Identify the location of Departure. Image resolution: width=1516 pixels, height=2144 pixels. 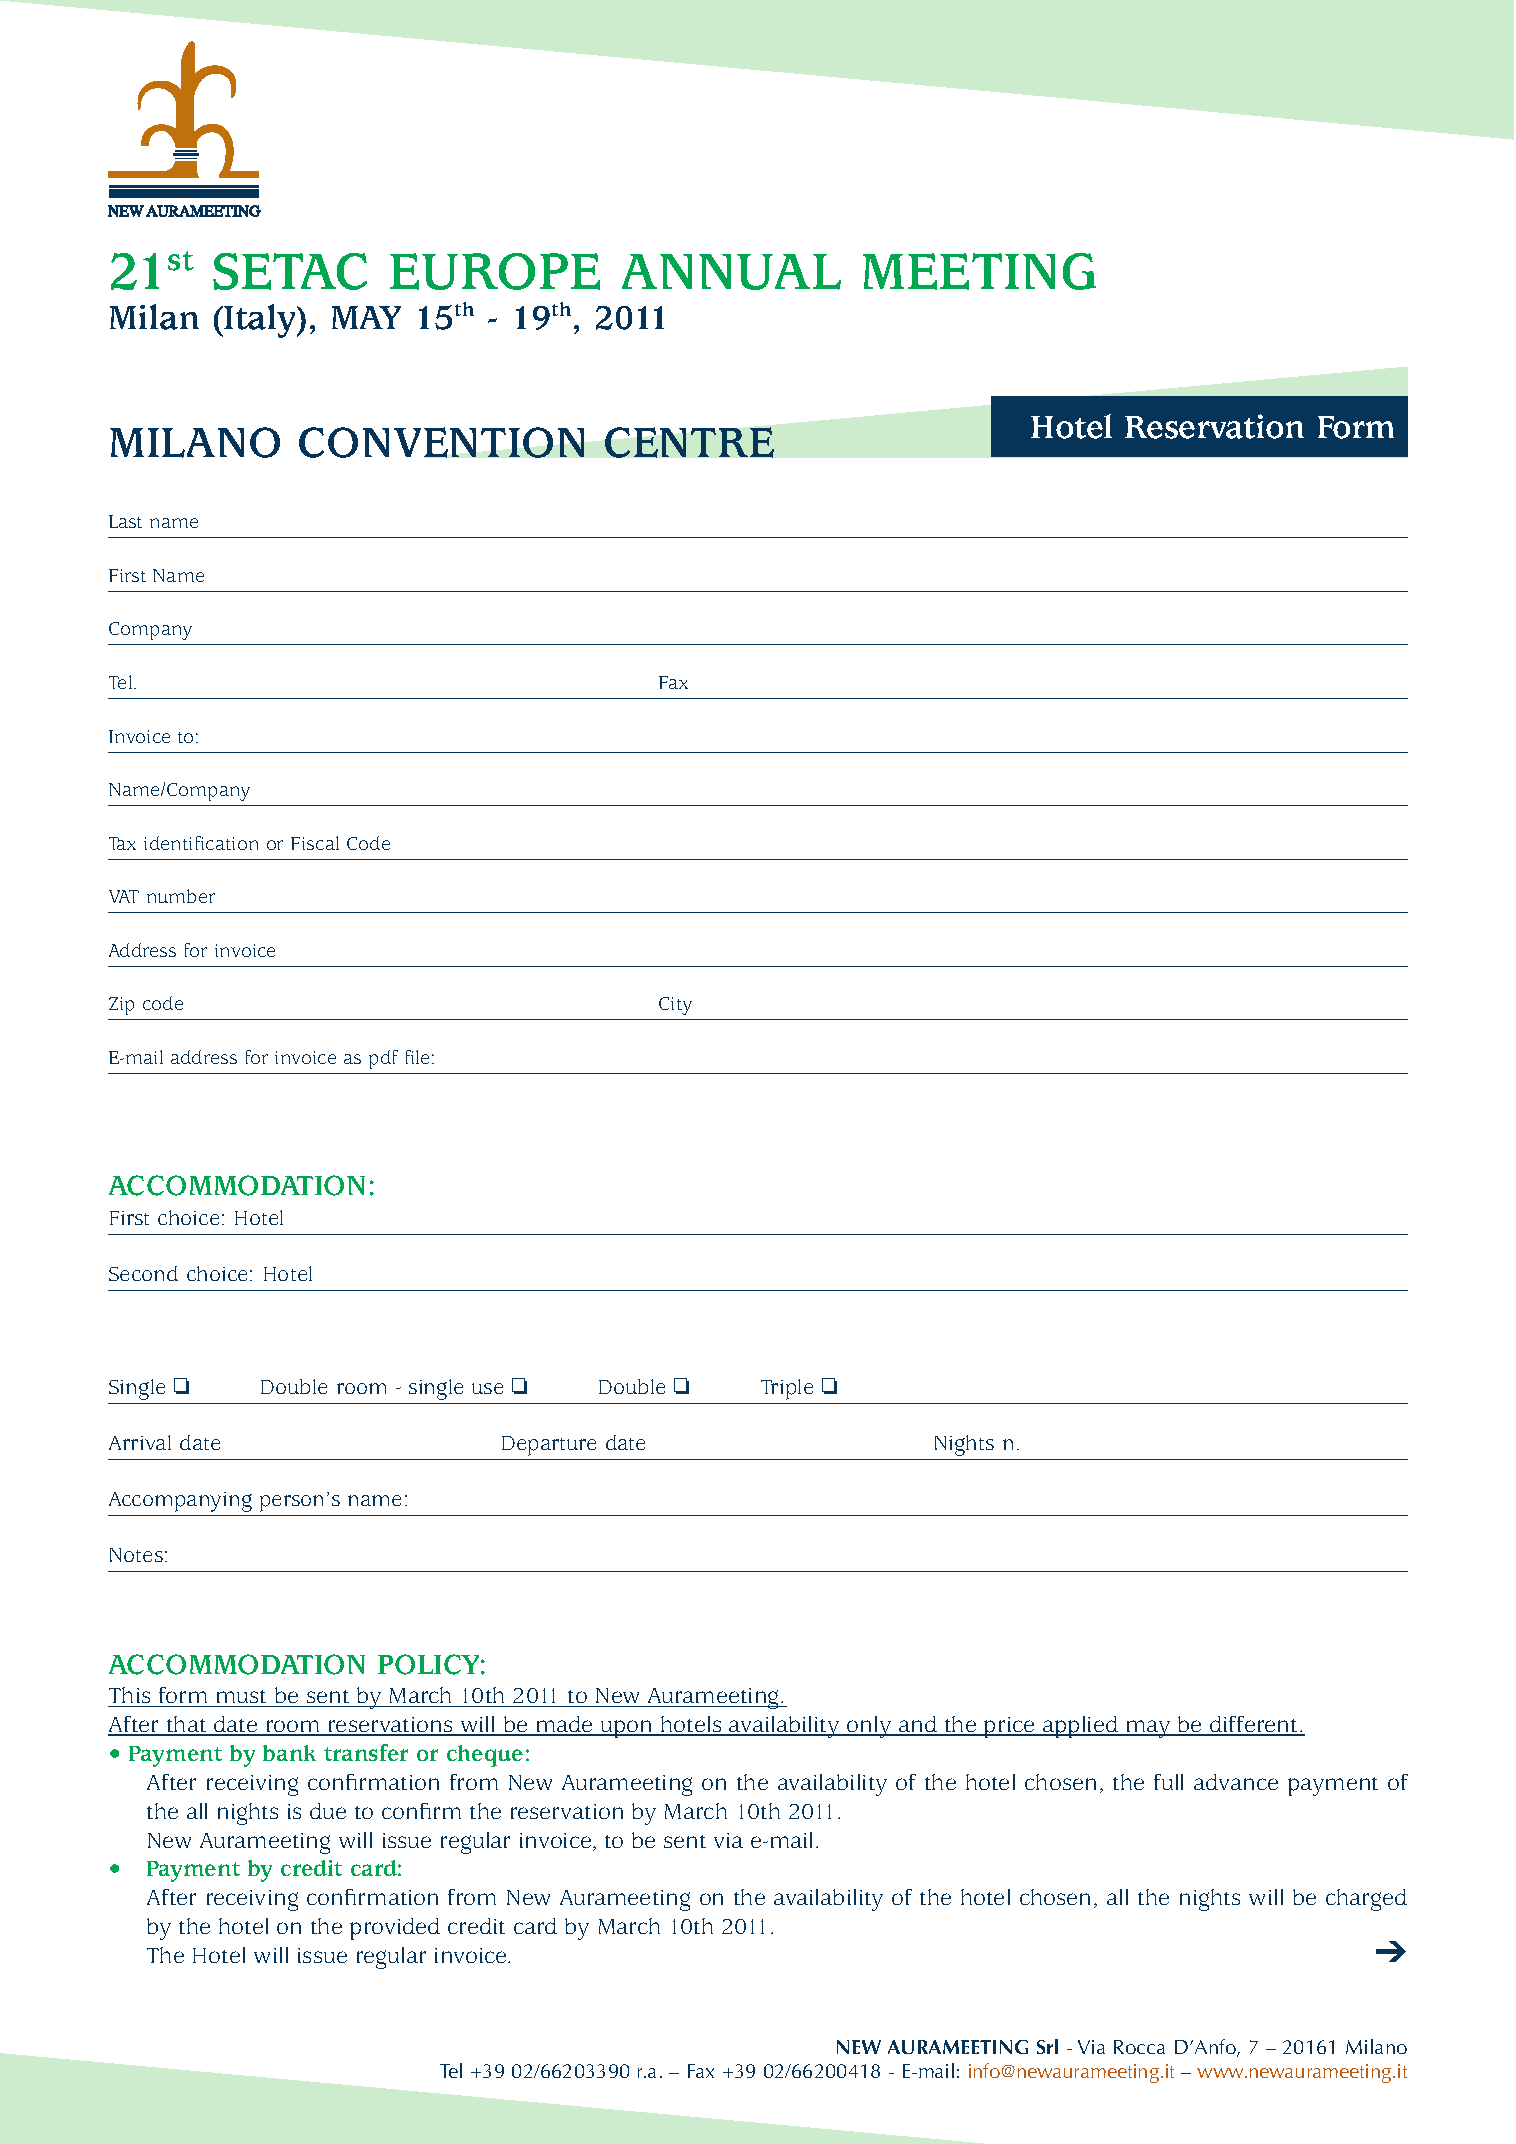
(549, 1446).
